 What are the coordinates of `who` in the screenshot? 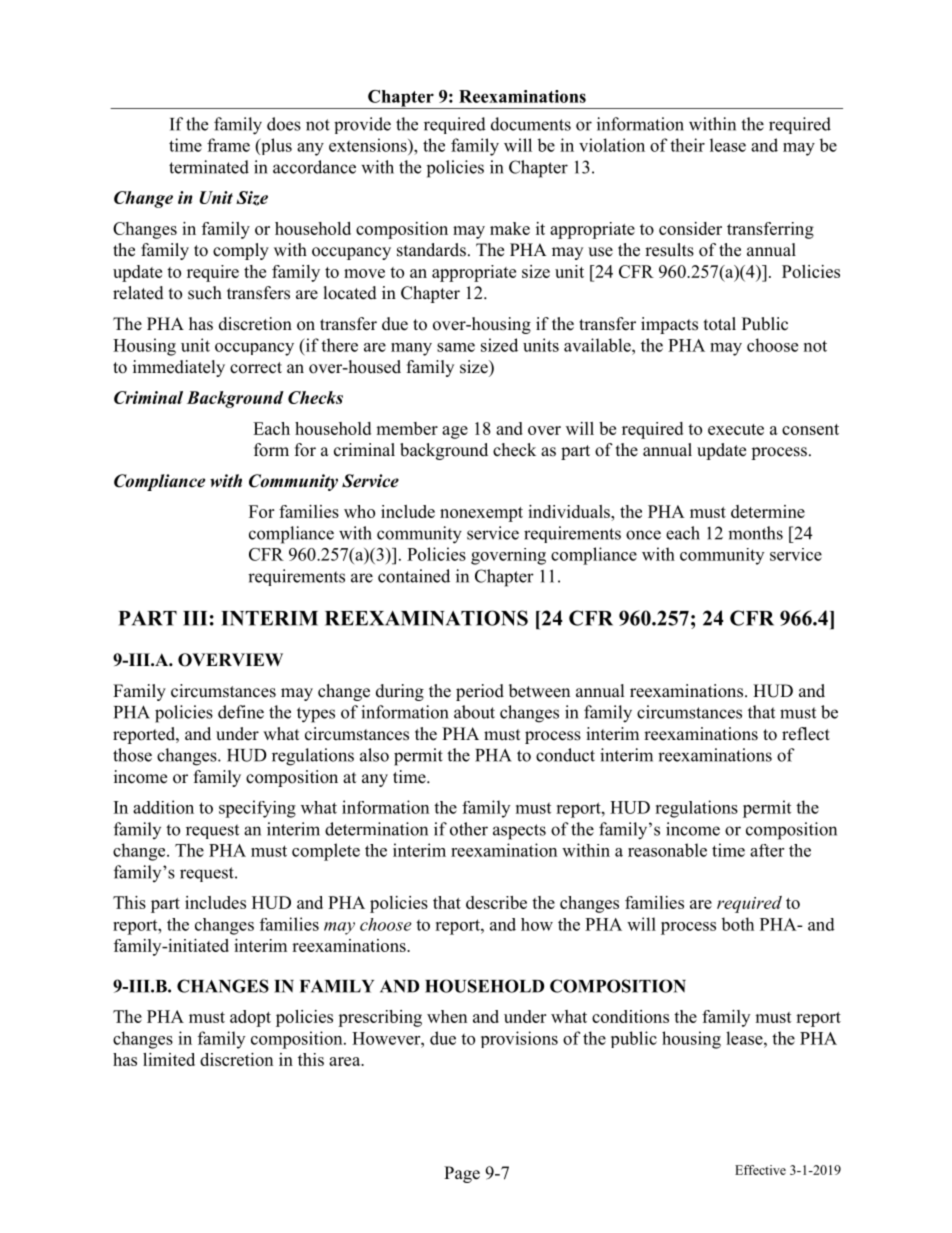 It's located at (359, 511).
